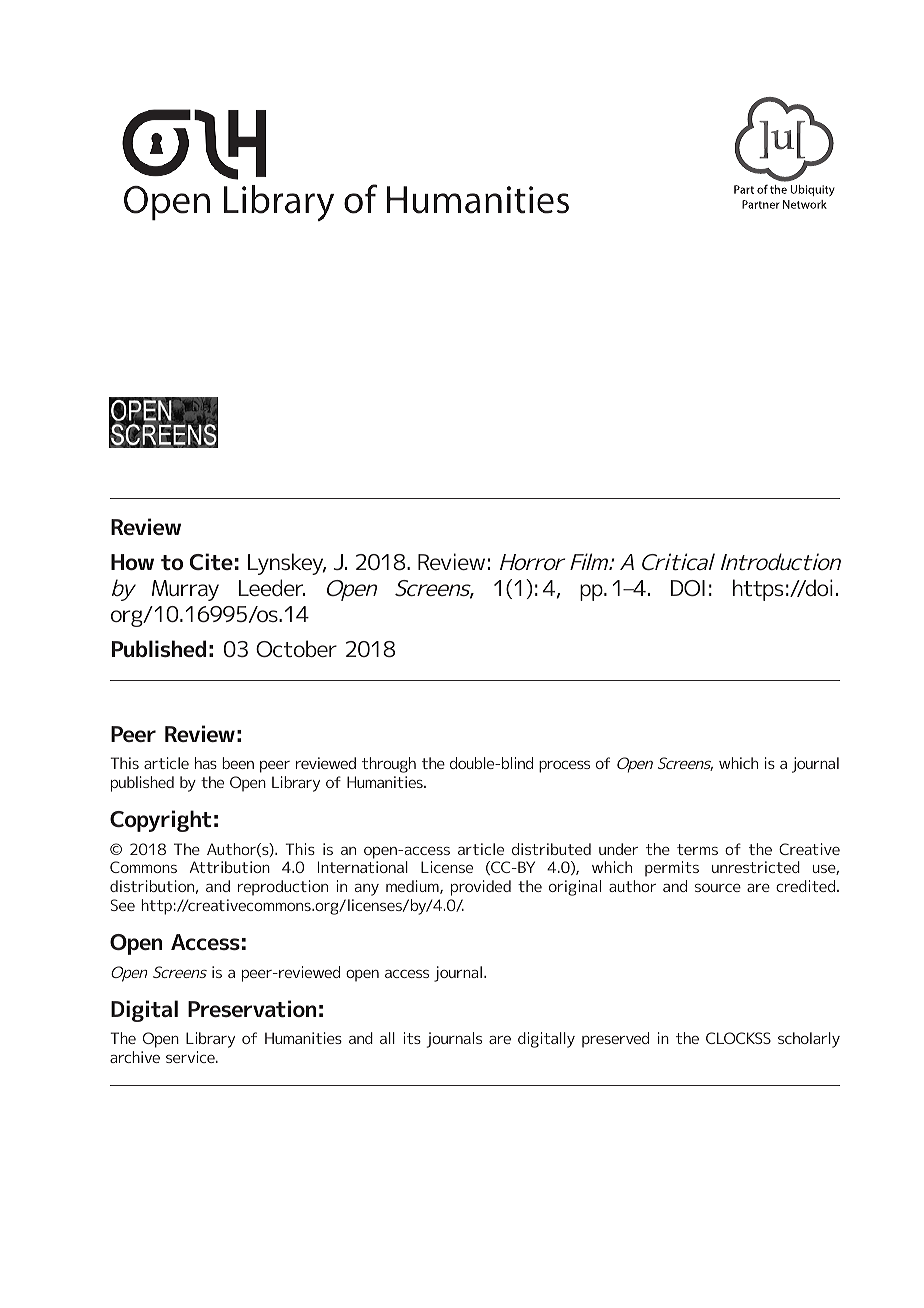 This document has width=924, height=1308. What do you see at coordinates (229, 867) in the document?
I see `Attribution` at bounding box center [229, 867].
